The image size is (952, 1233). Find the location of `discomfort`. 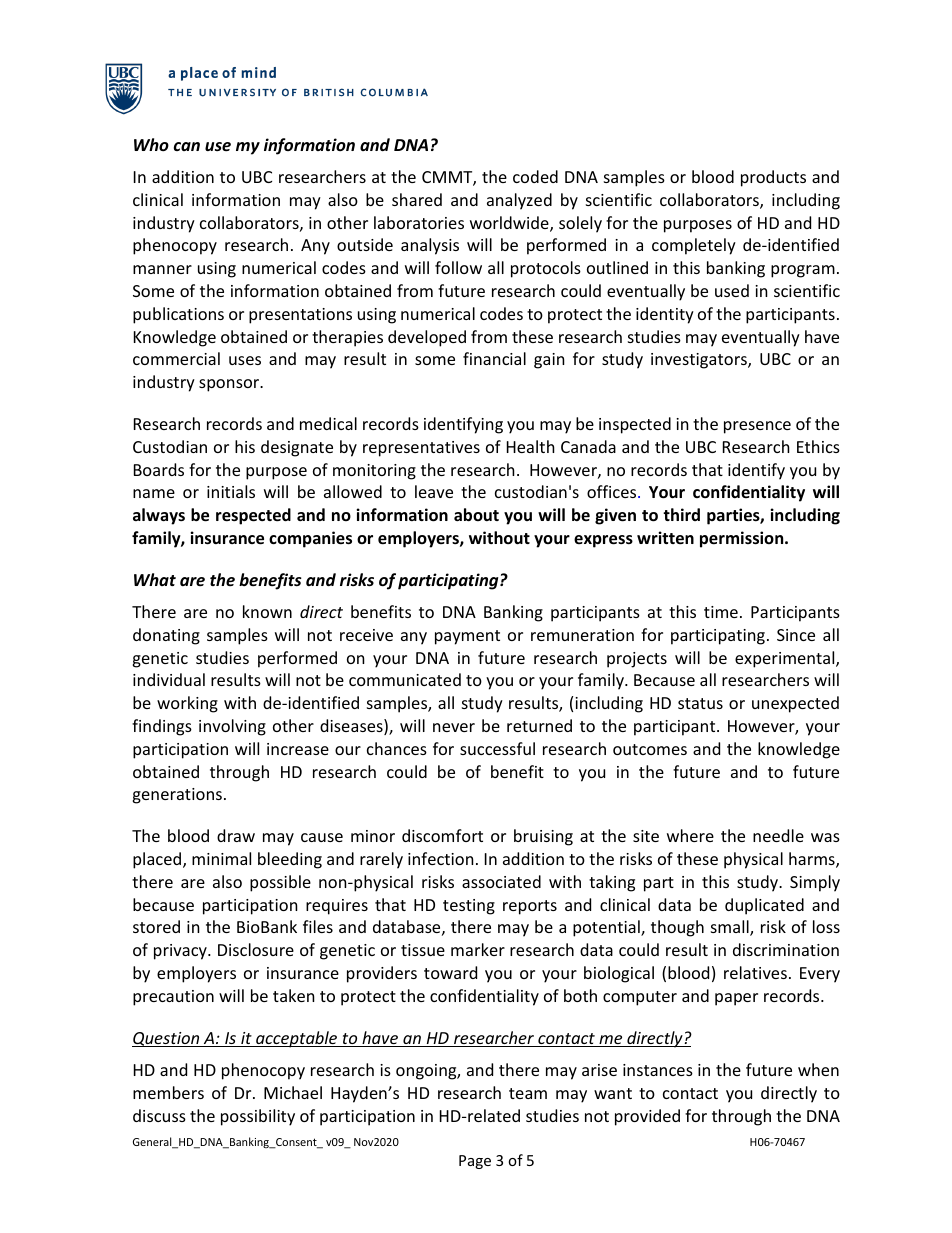

discomfort is located at coordinates (442, 835).
